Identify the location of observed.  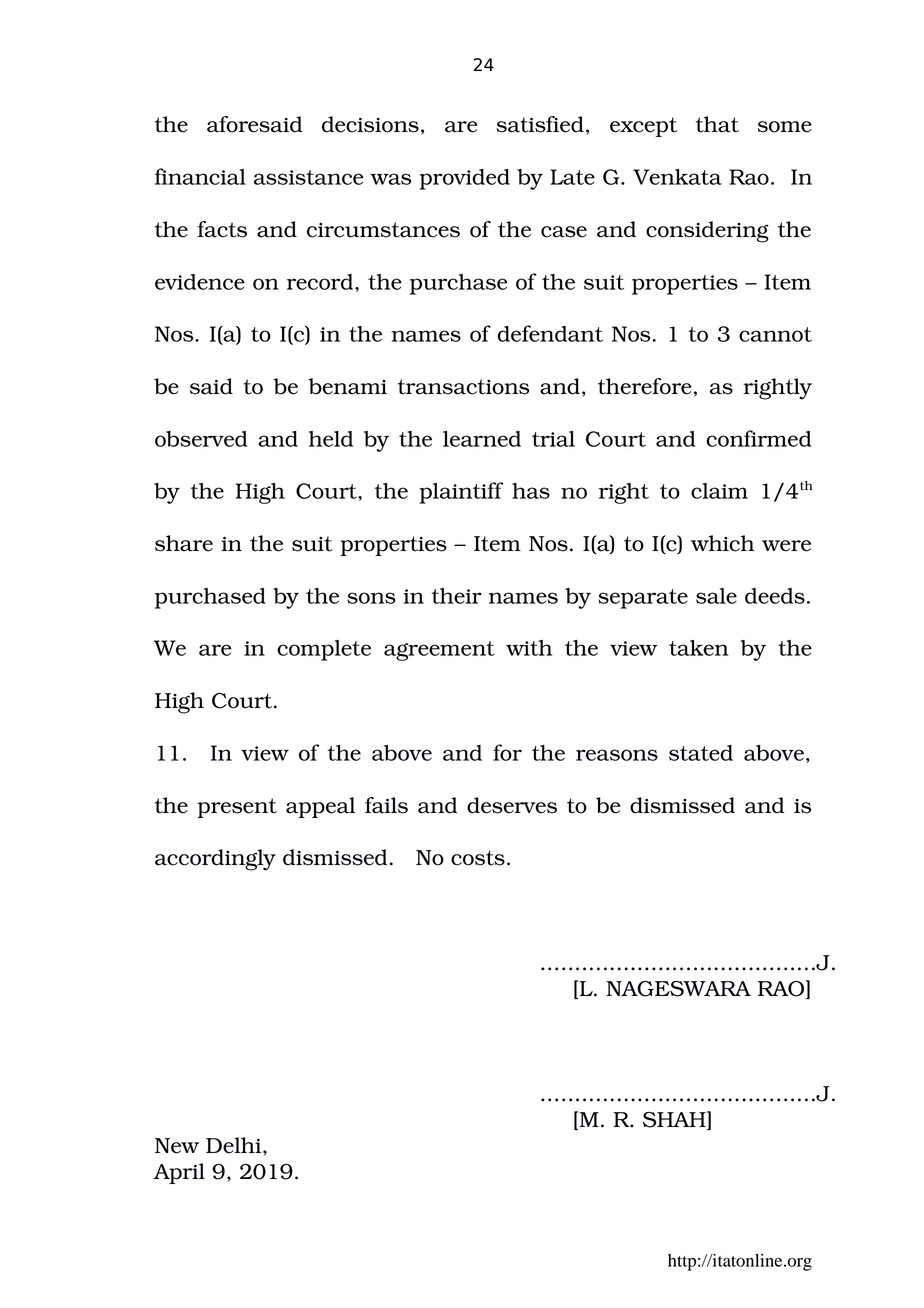
(201, 439).
